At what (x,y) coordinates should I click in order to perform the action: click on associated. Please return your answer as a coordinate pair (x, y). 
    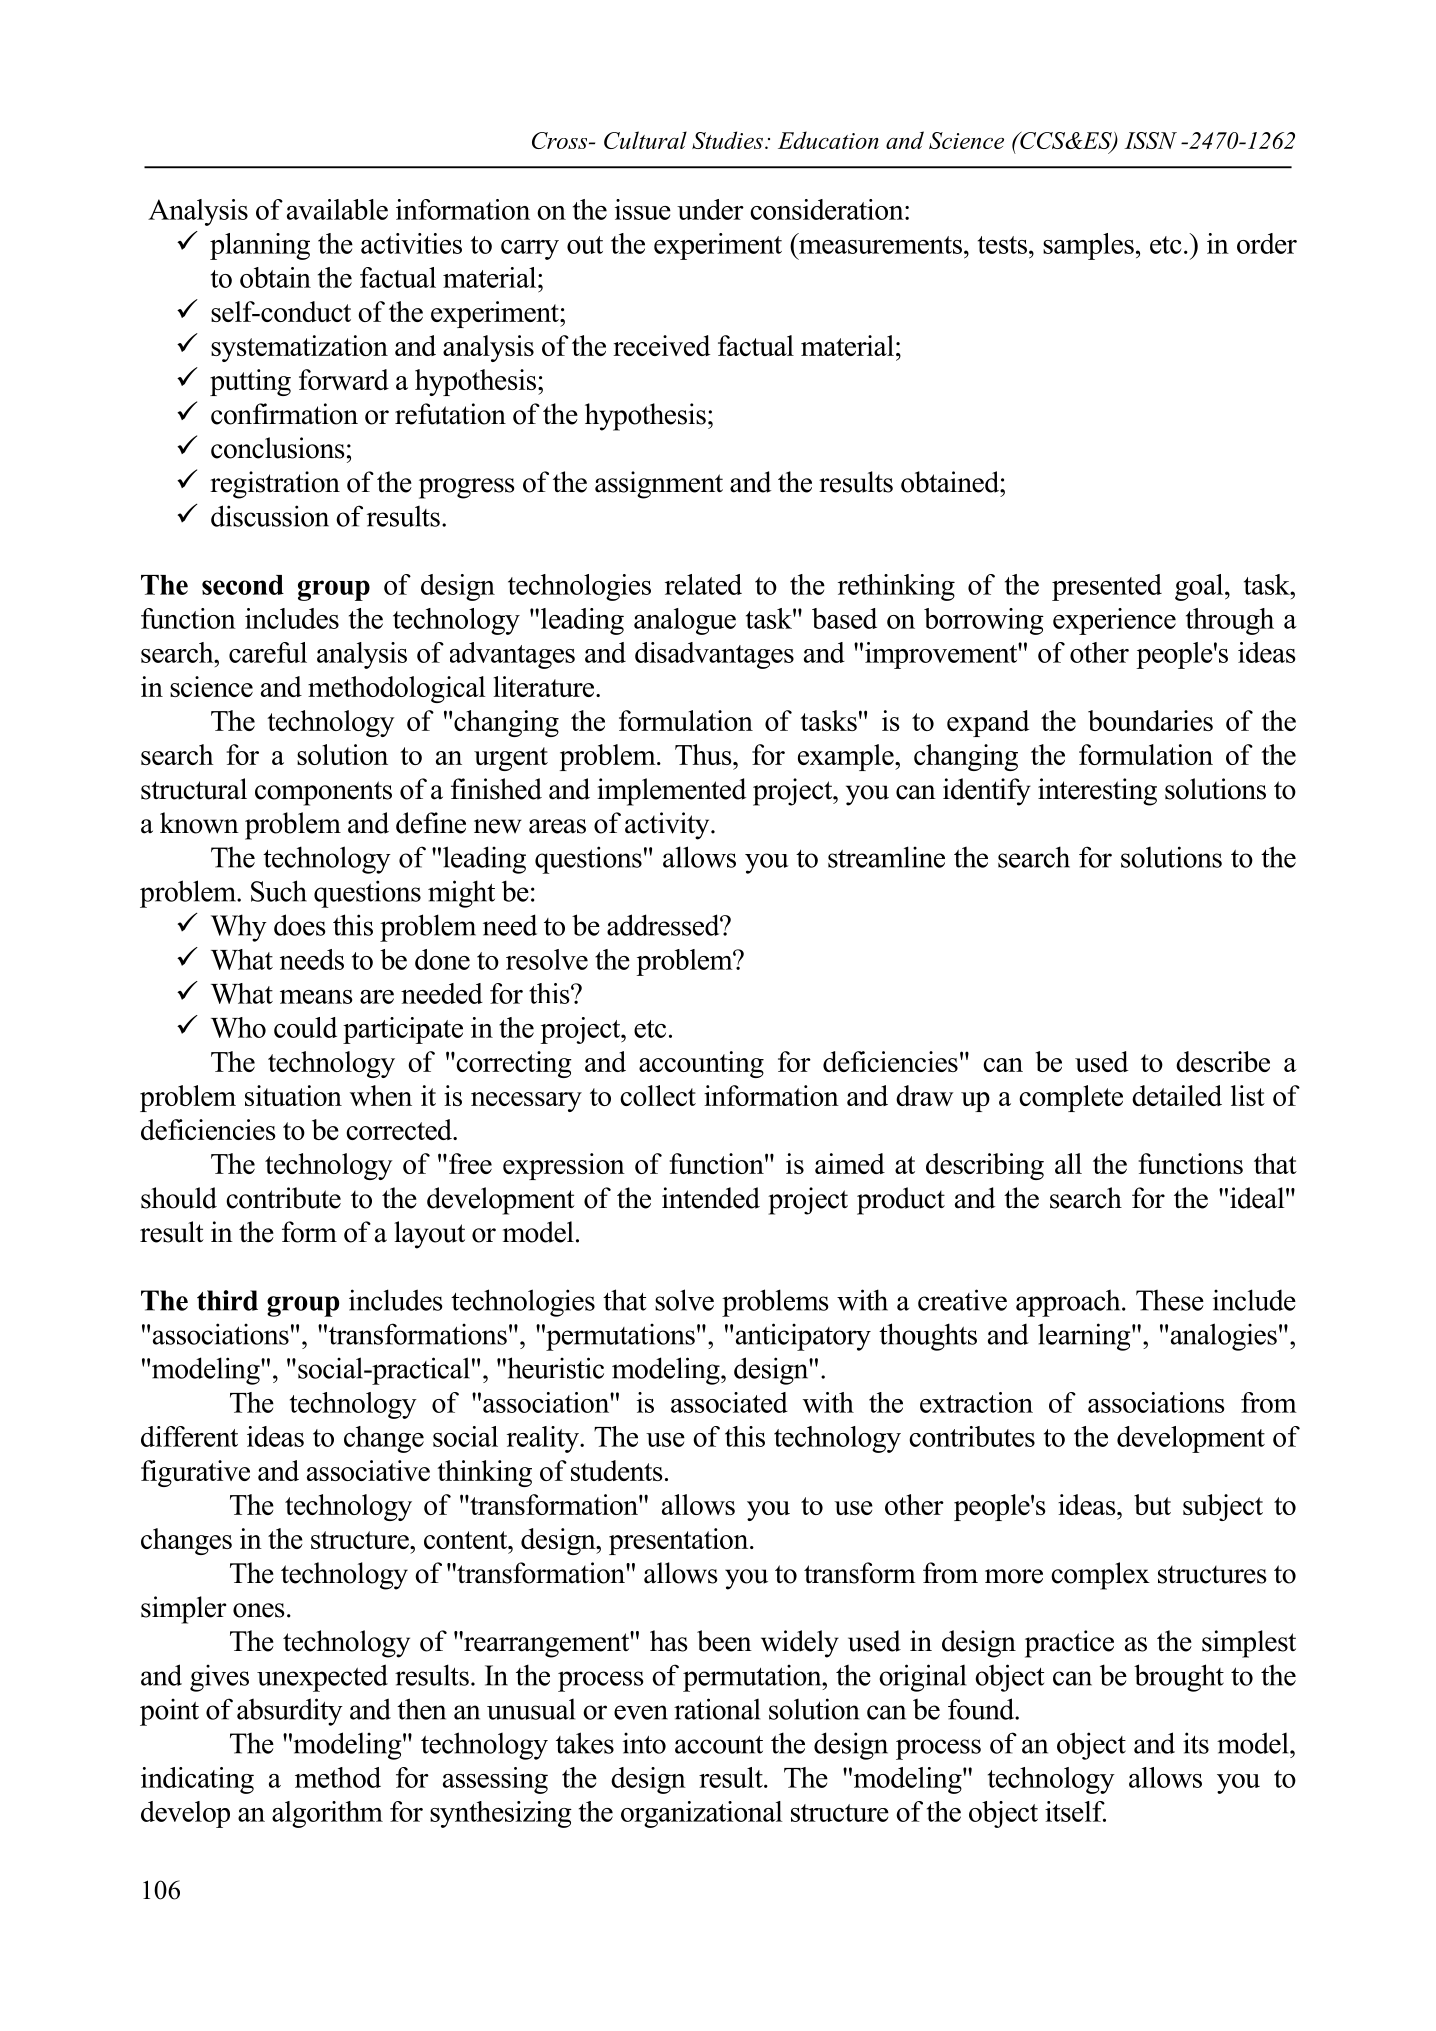
    Looking at the image, I should click on (729, 1402).
